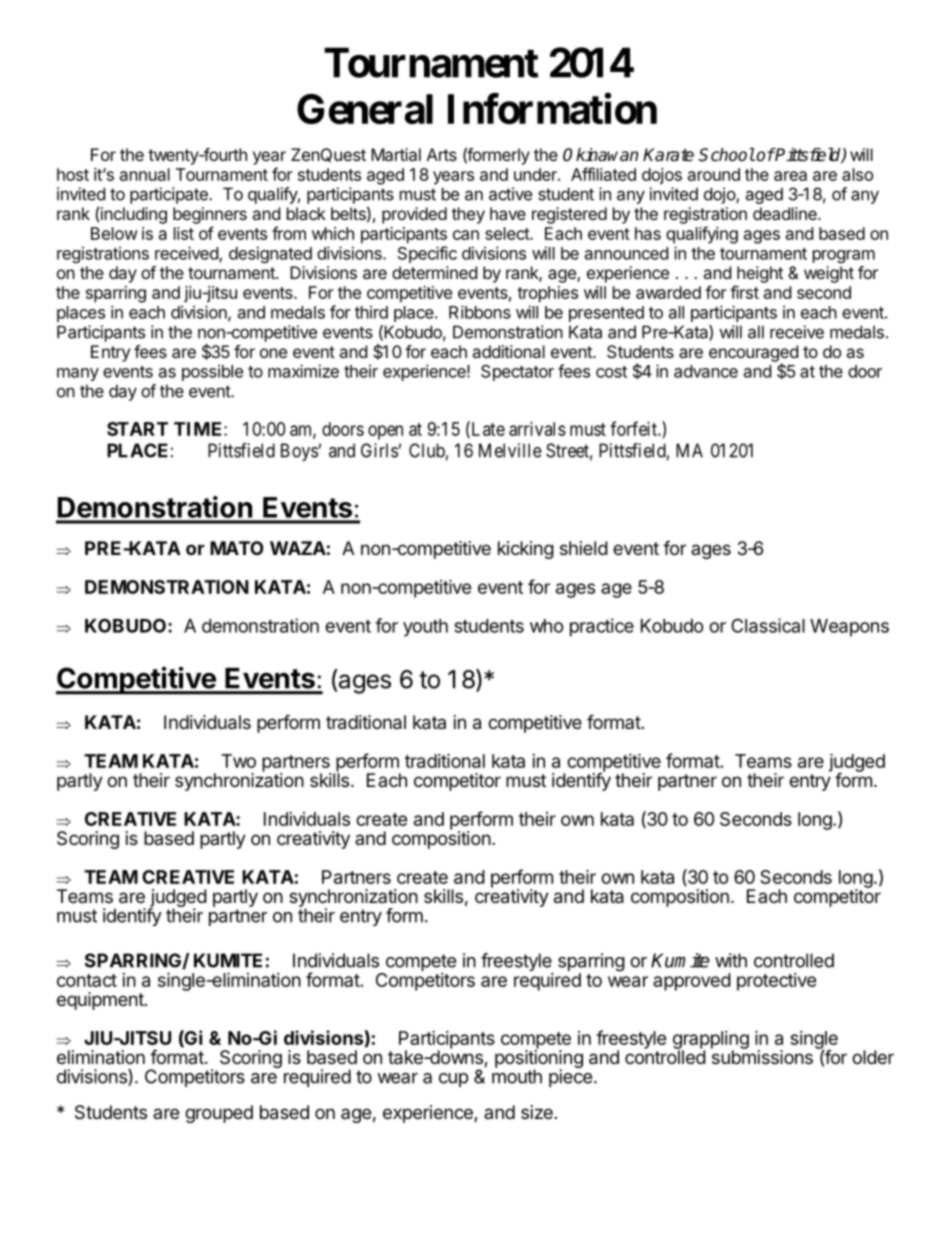 The width and height of the document is (952, 1233). What do you see at coordinates (692, 982) in the document?
I see `approved` at bounding box center [692, 982].
